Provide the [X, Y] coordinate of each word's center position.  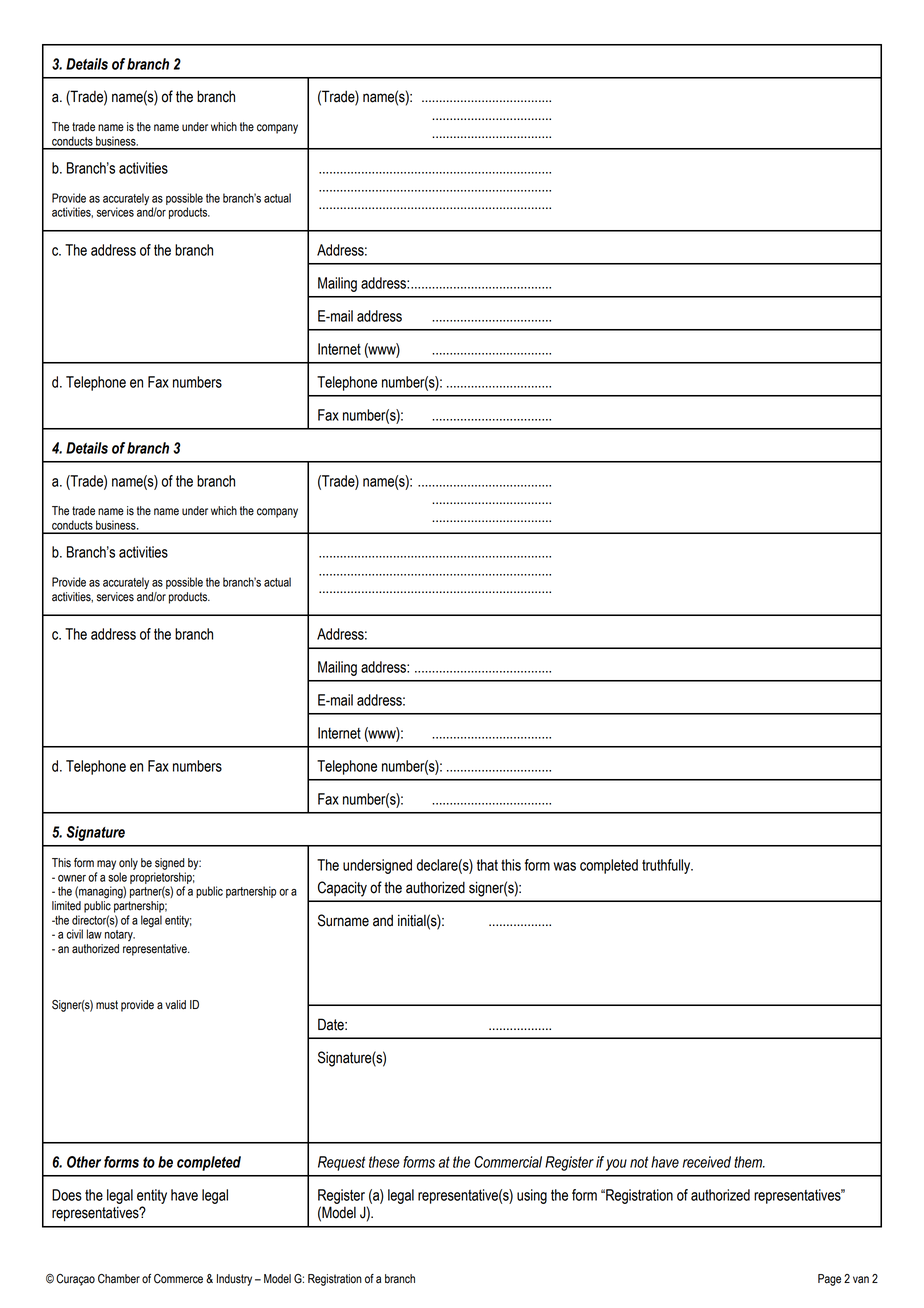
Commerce [178, 1279]
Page [829, 1280]
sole [117, 877]
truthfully [667, 866]
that [487, 865]
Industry [234, 1280]
